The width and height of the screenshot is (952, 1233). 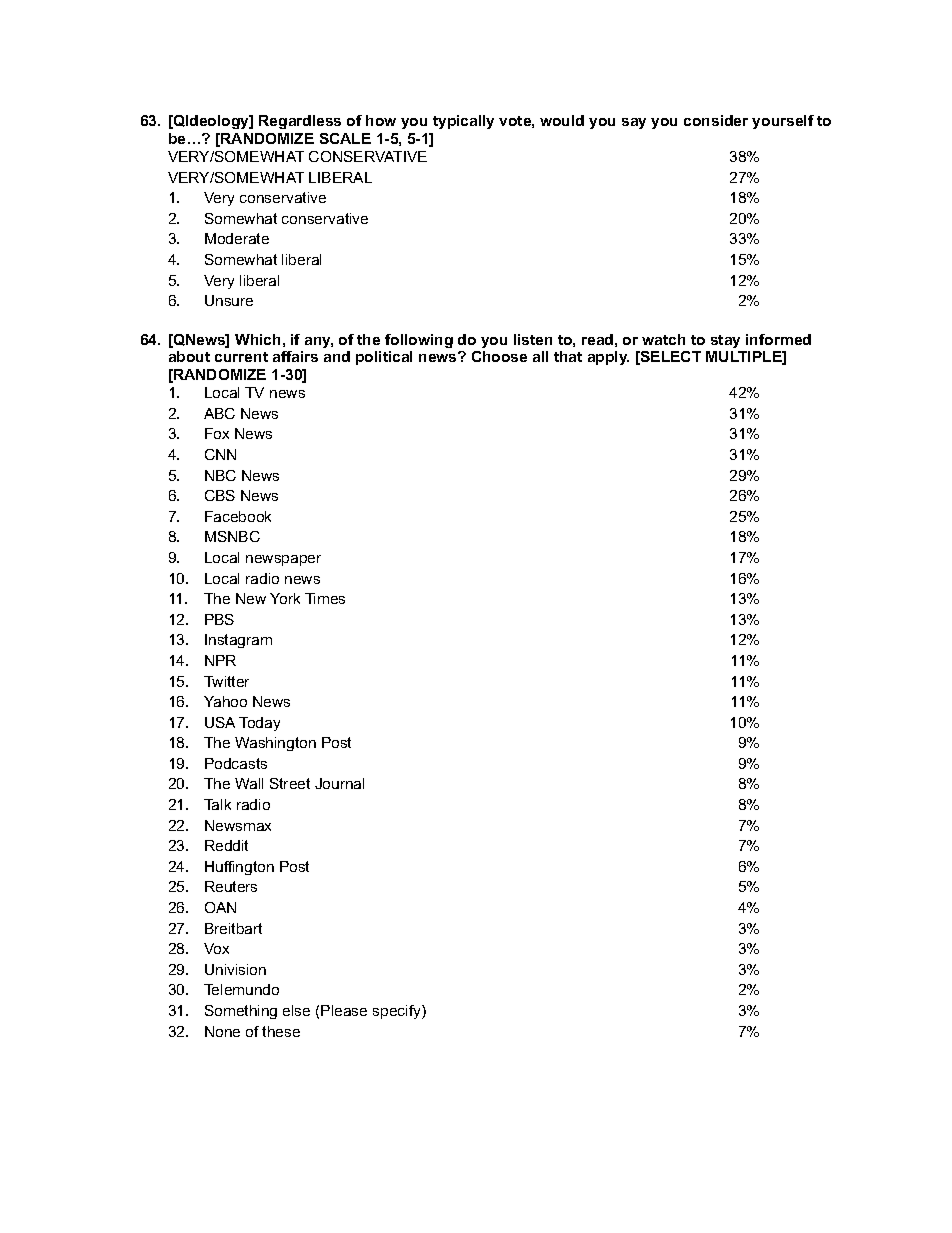 What do you see at coordinates (241, 1012) in the screenshot?
I see `Something` at bounding box center [241, 1012].
